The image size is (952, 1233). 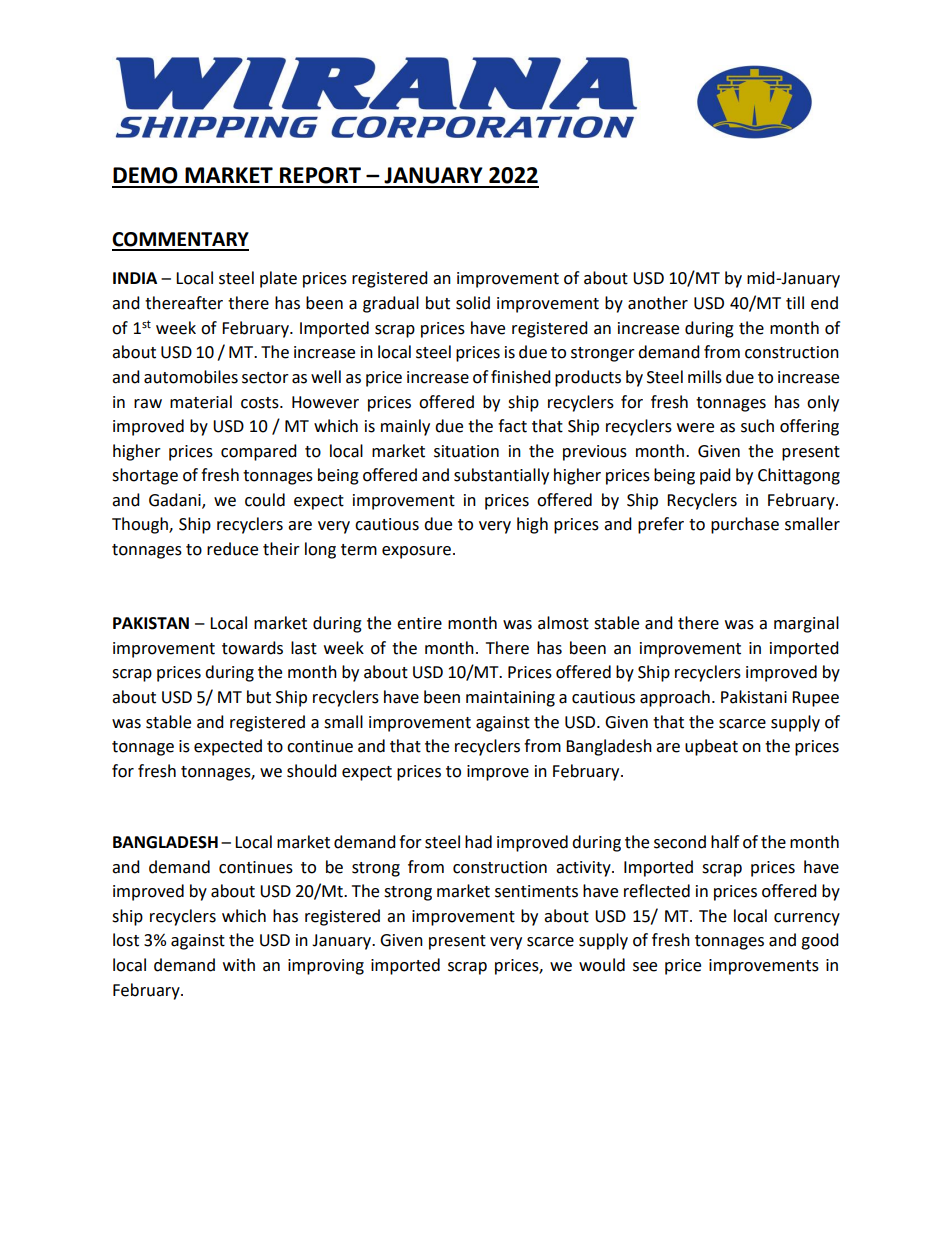 What do you see at coordinates (478, 842) in the page?
I see `had` at bounding box center [478, 842].
